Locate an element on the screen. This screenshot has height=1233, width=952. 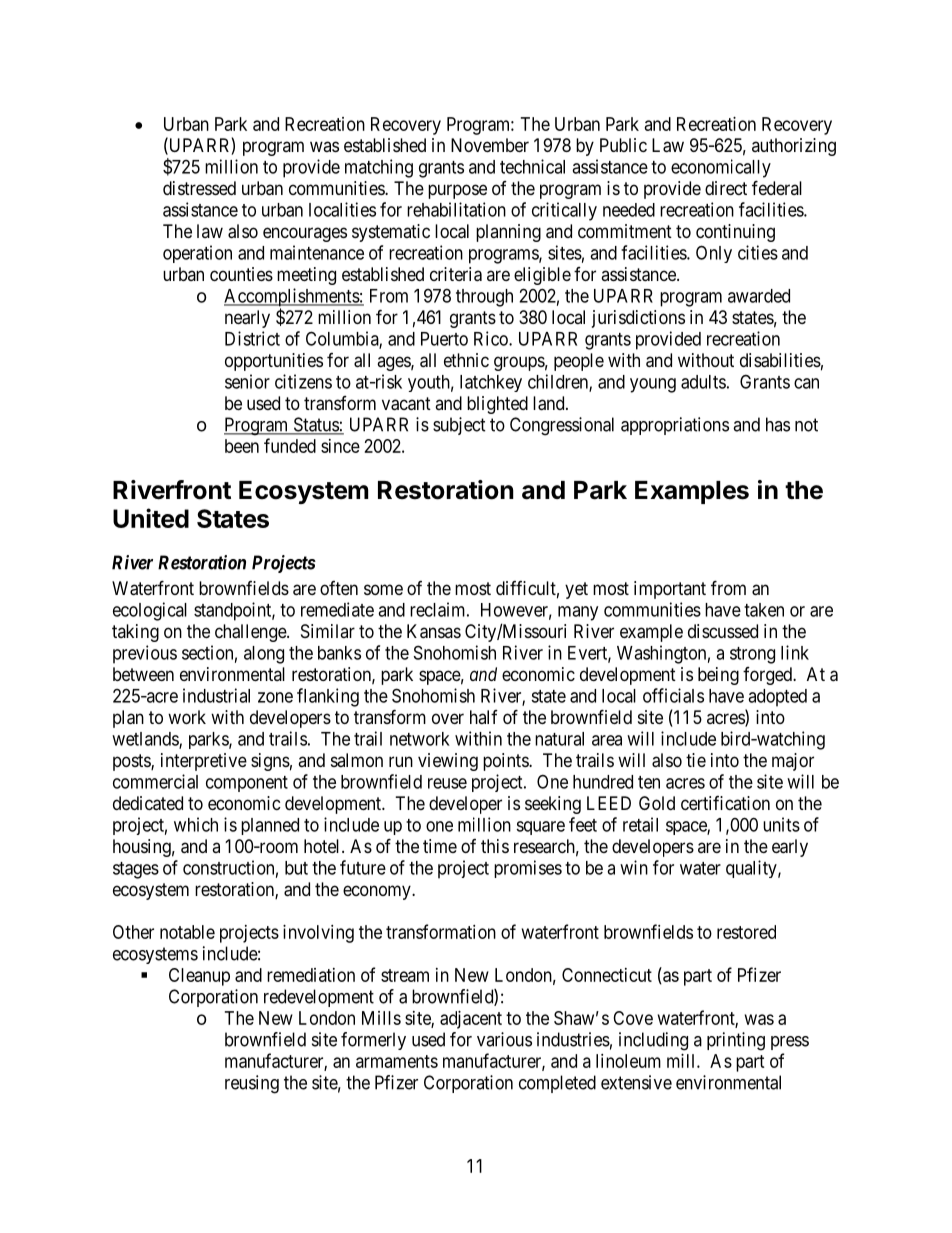
direct is located at coordinates (726, 188).
